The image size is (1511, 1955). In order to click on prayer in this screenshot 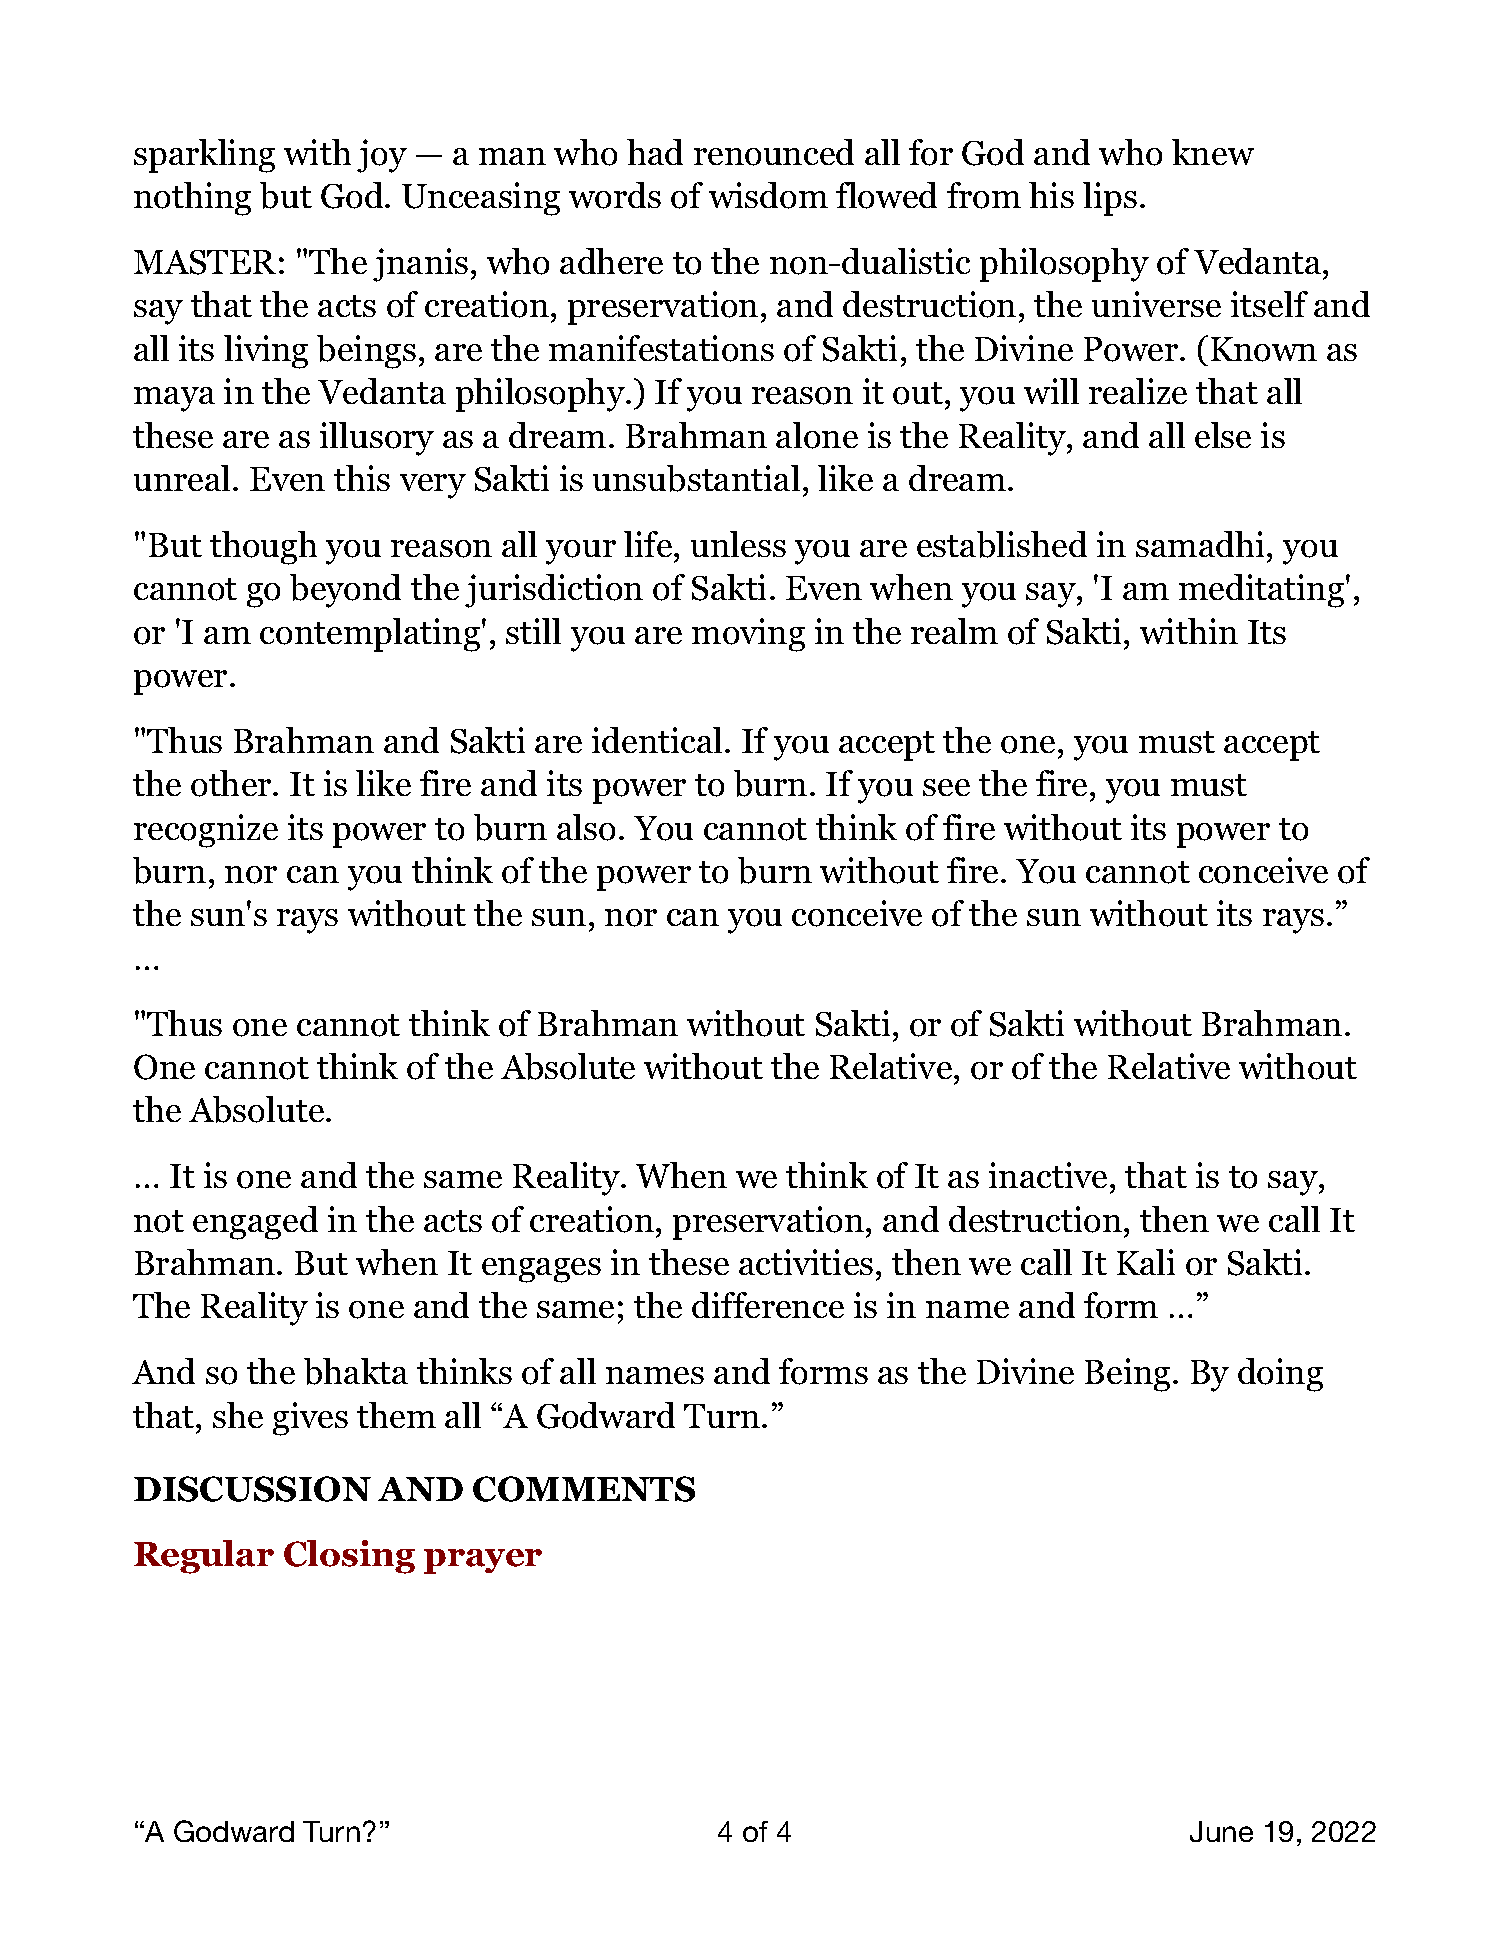, I will do `click(483, 1561)`.
